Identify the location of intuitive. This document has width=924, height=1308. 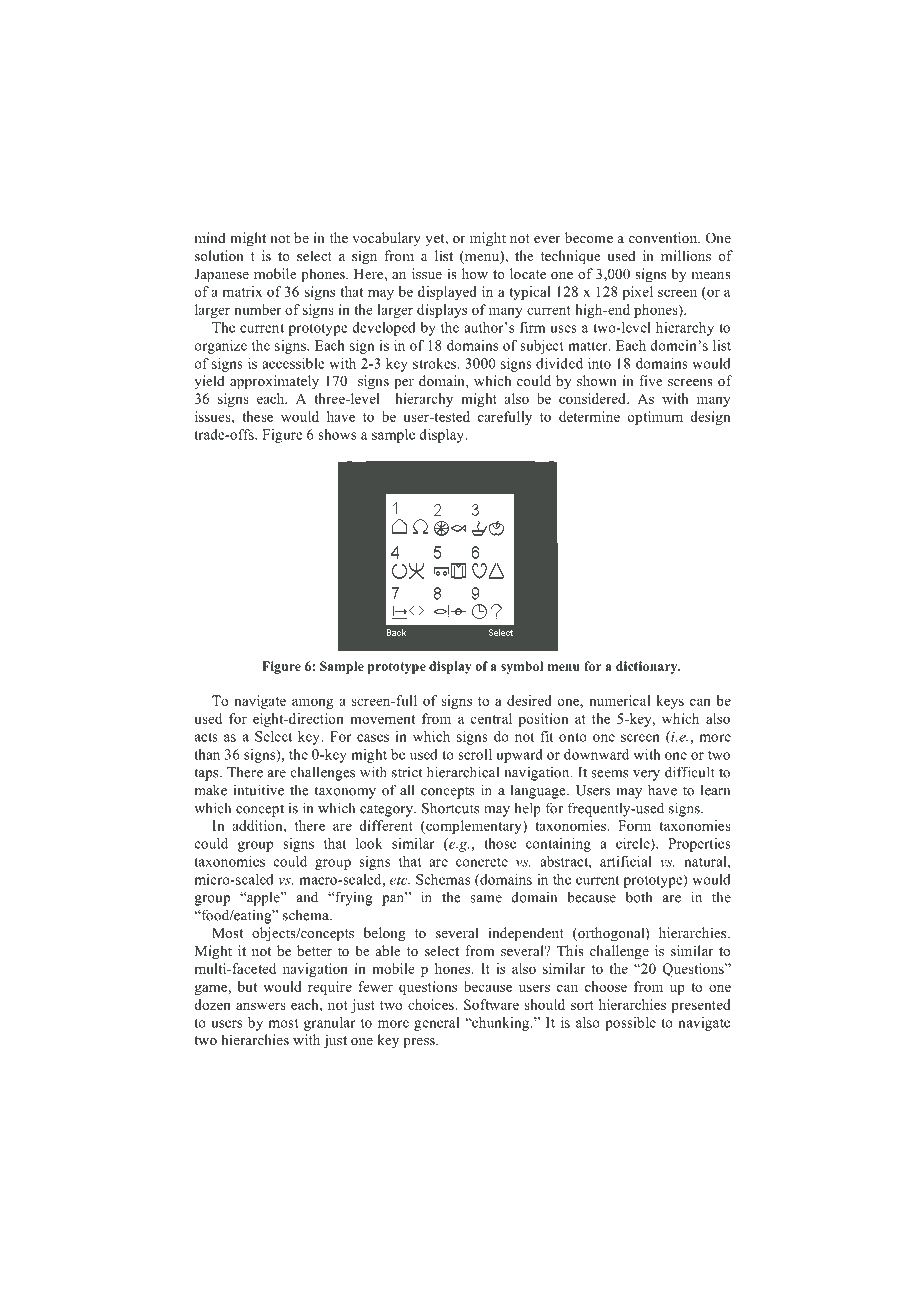
(259, 790).
